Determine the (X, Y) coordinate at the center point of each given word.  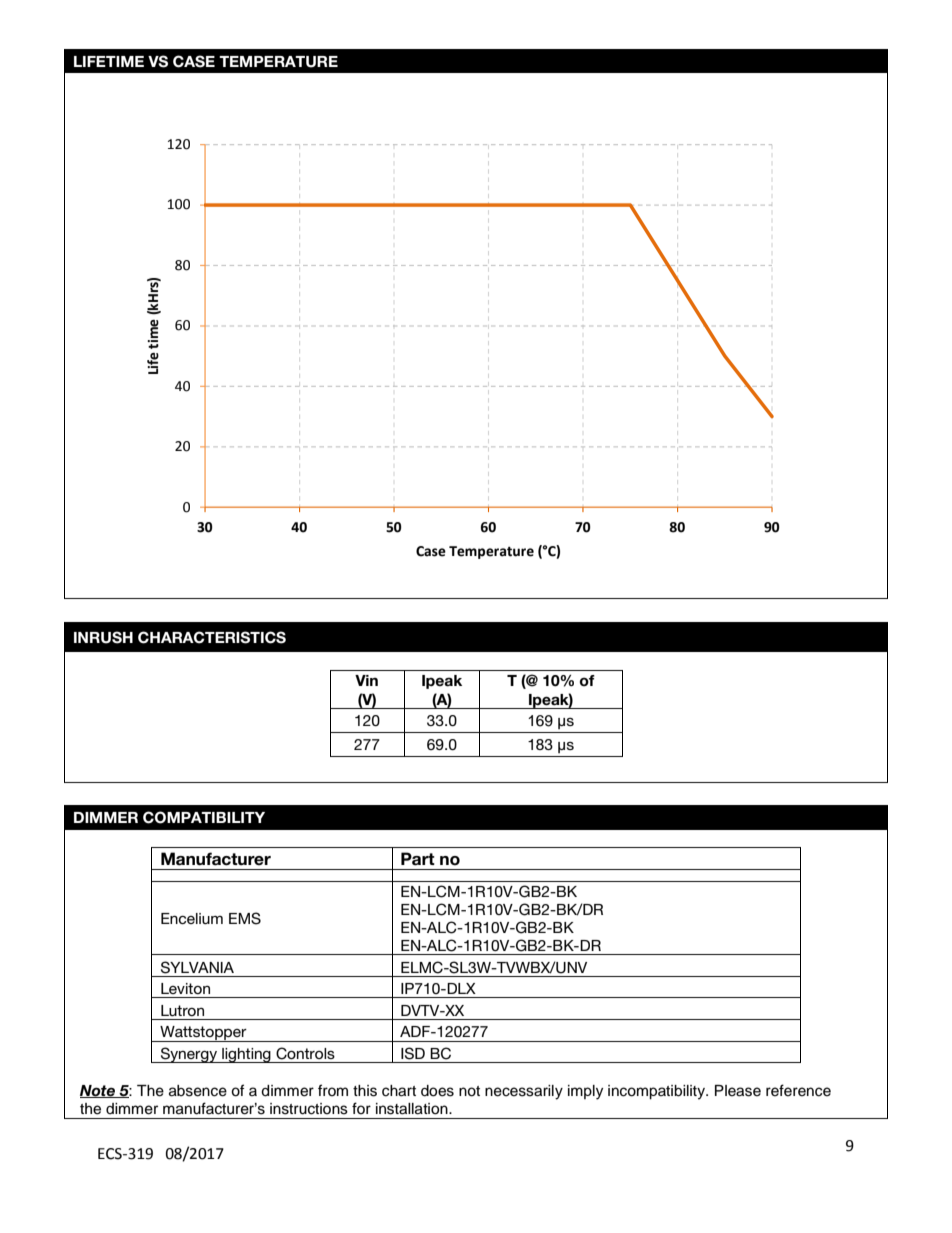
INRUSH (103, 637)
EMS (245, 918)
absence (198, 1091)
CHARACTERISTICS (212, 637)
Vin (366, 680)
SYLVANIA (197, 967)
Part (418, 859)
